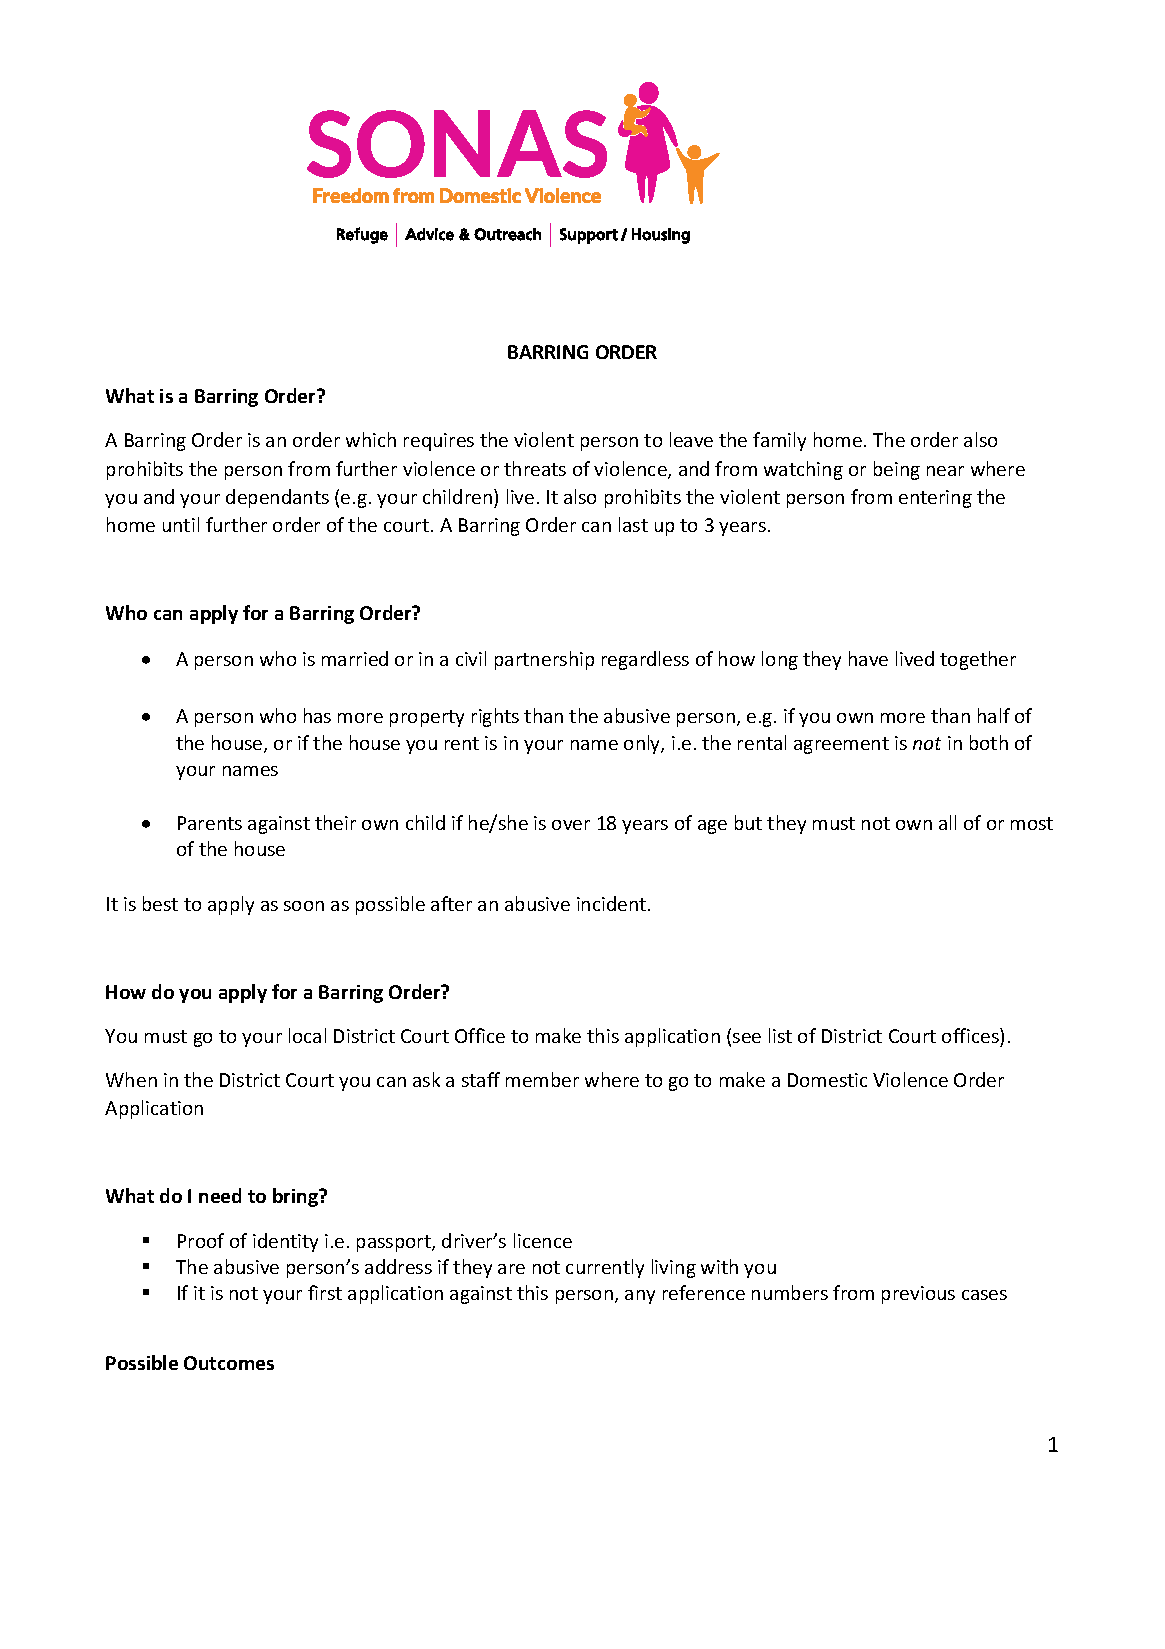  Describe the element at coordinates (918, 1295) in the document. I see `previous` at that location.
